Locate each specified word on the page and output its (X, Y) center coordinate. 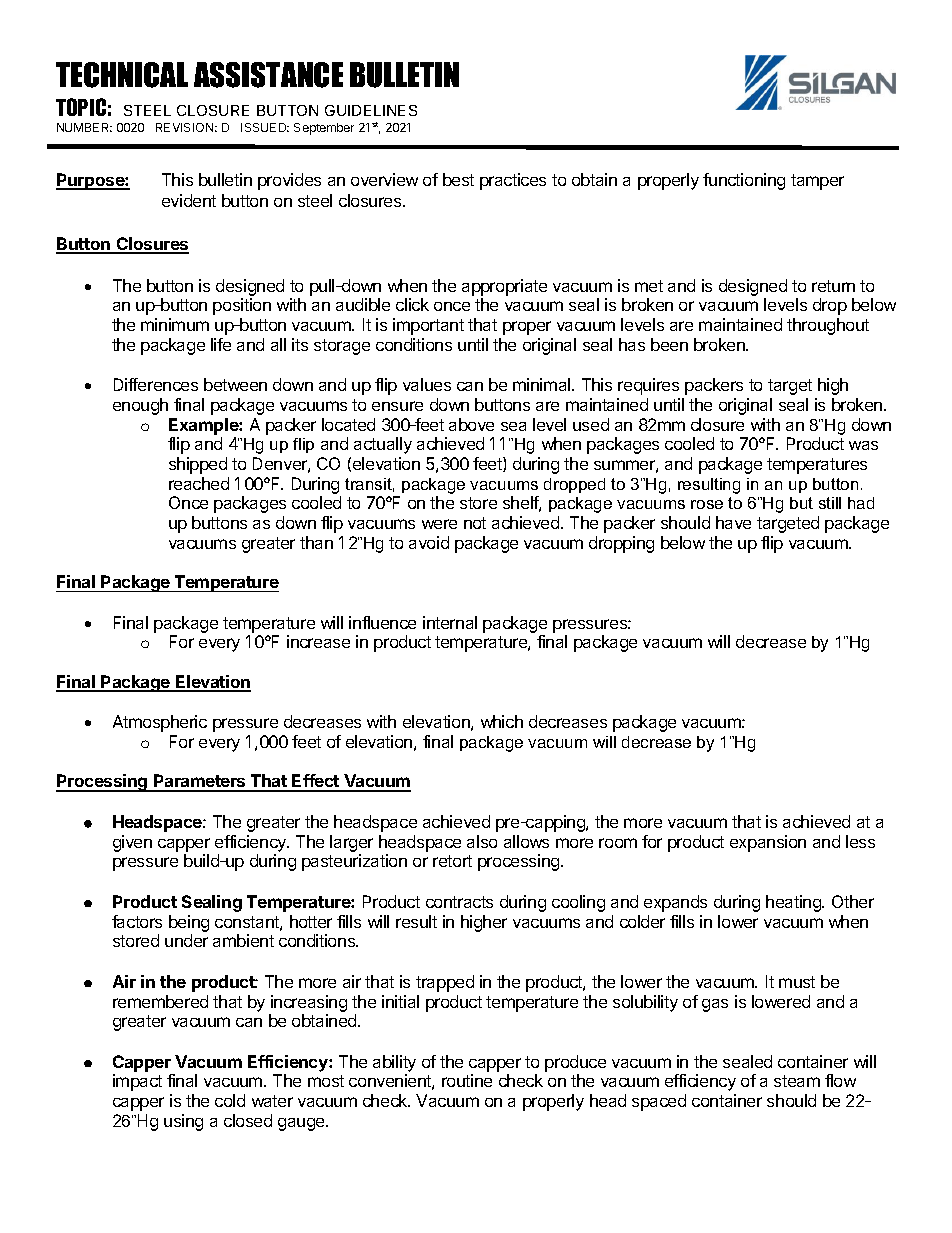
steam (797, 1081)
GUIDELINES (371, 110)
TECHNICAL (122, 75)
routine (467, 1080)
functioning (744, 181)
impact (137, 1082)
